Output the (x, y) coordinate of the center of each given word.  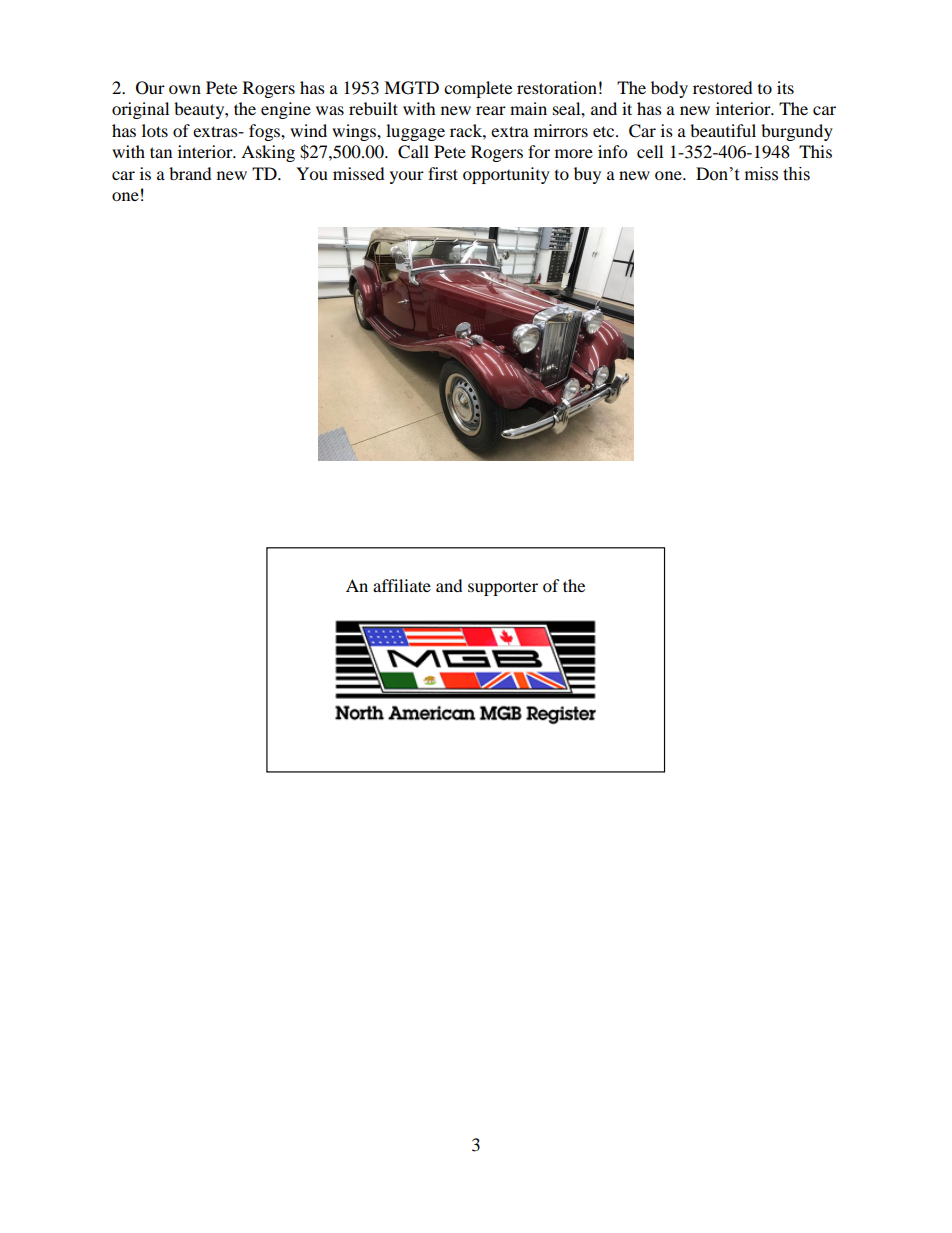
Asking (268, 153)
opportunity (506, 175)
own (185, 89)
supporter (503, 588)
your (407, 177)
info (612, 151)
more (574, 153)
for (539, 151)
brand (190, 173)
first (443, 173)
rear (491, 110)
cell (650, 151)
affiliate (402, 585)
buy (587, 175)
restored (723, 87)
